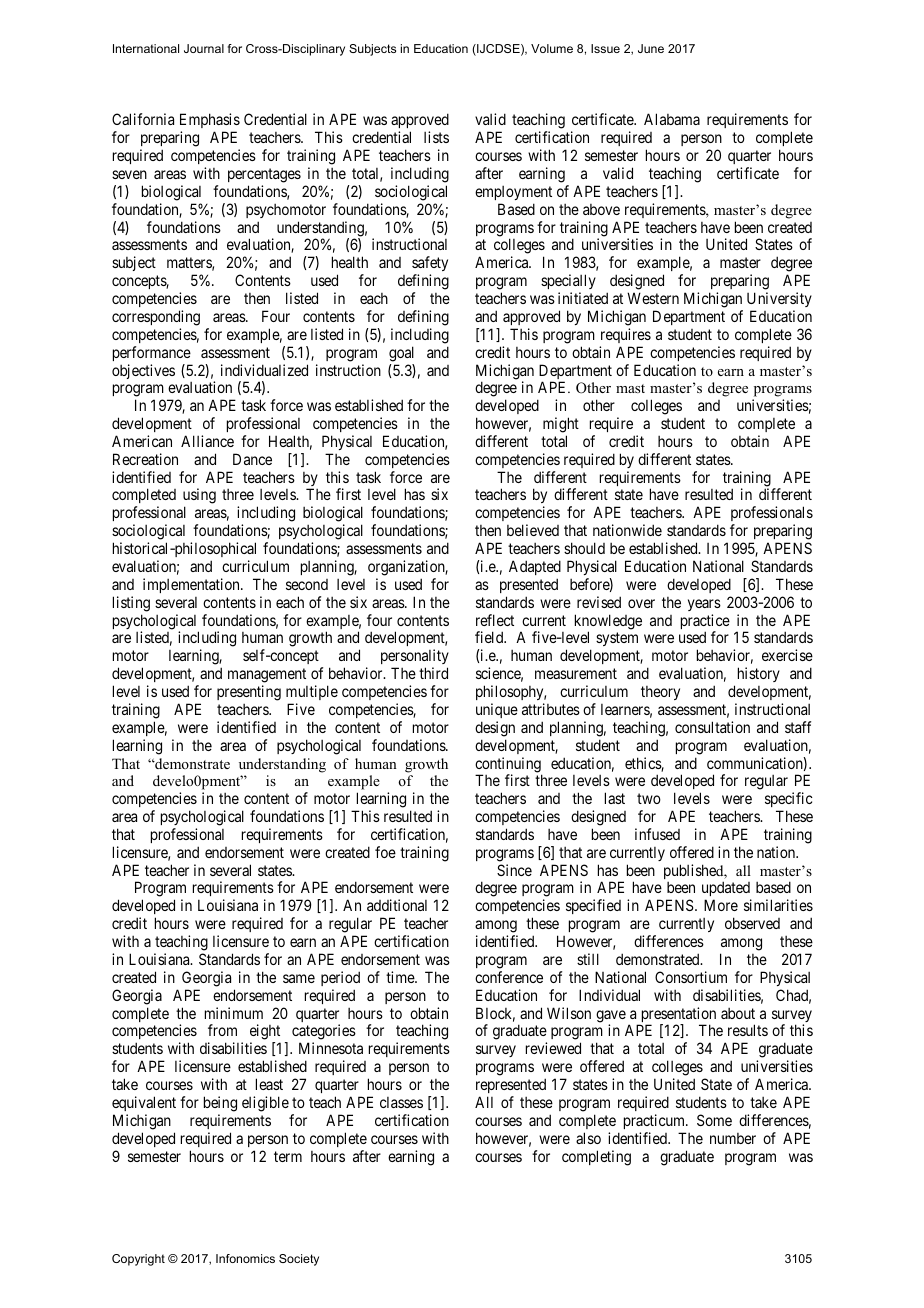 The width and height of the page is (924, 1308). I want to click on Since, so click(514, 870).
